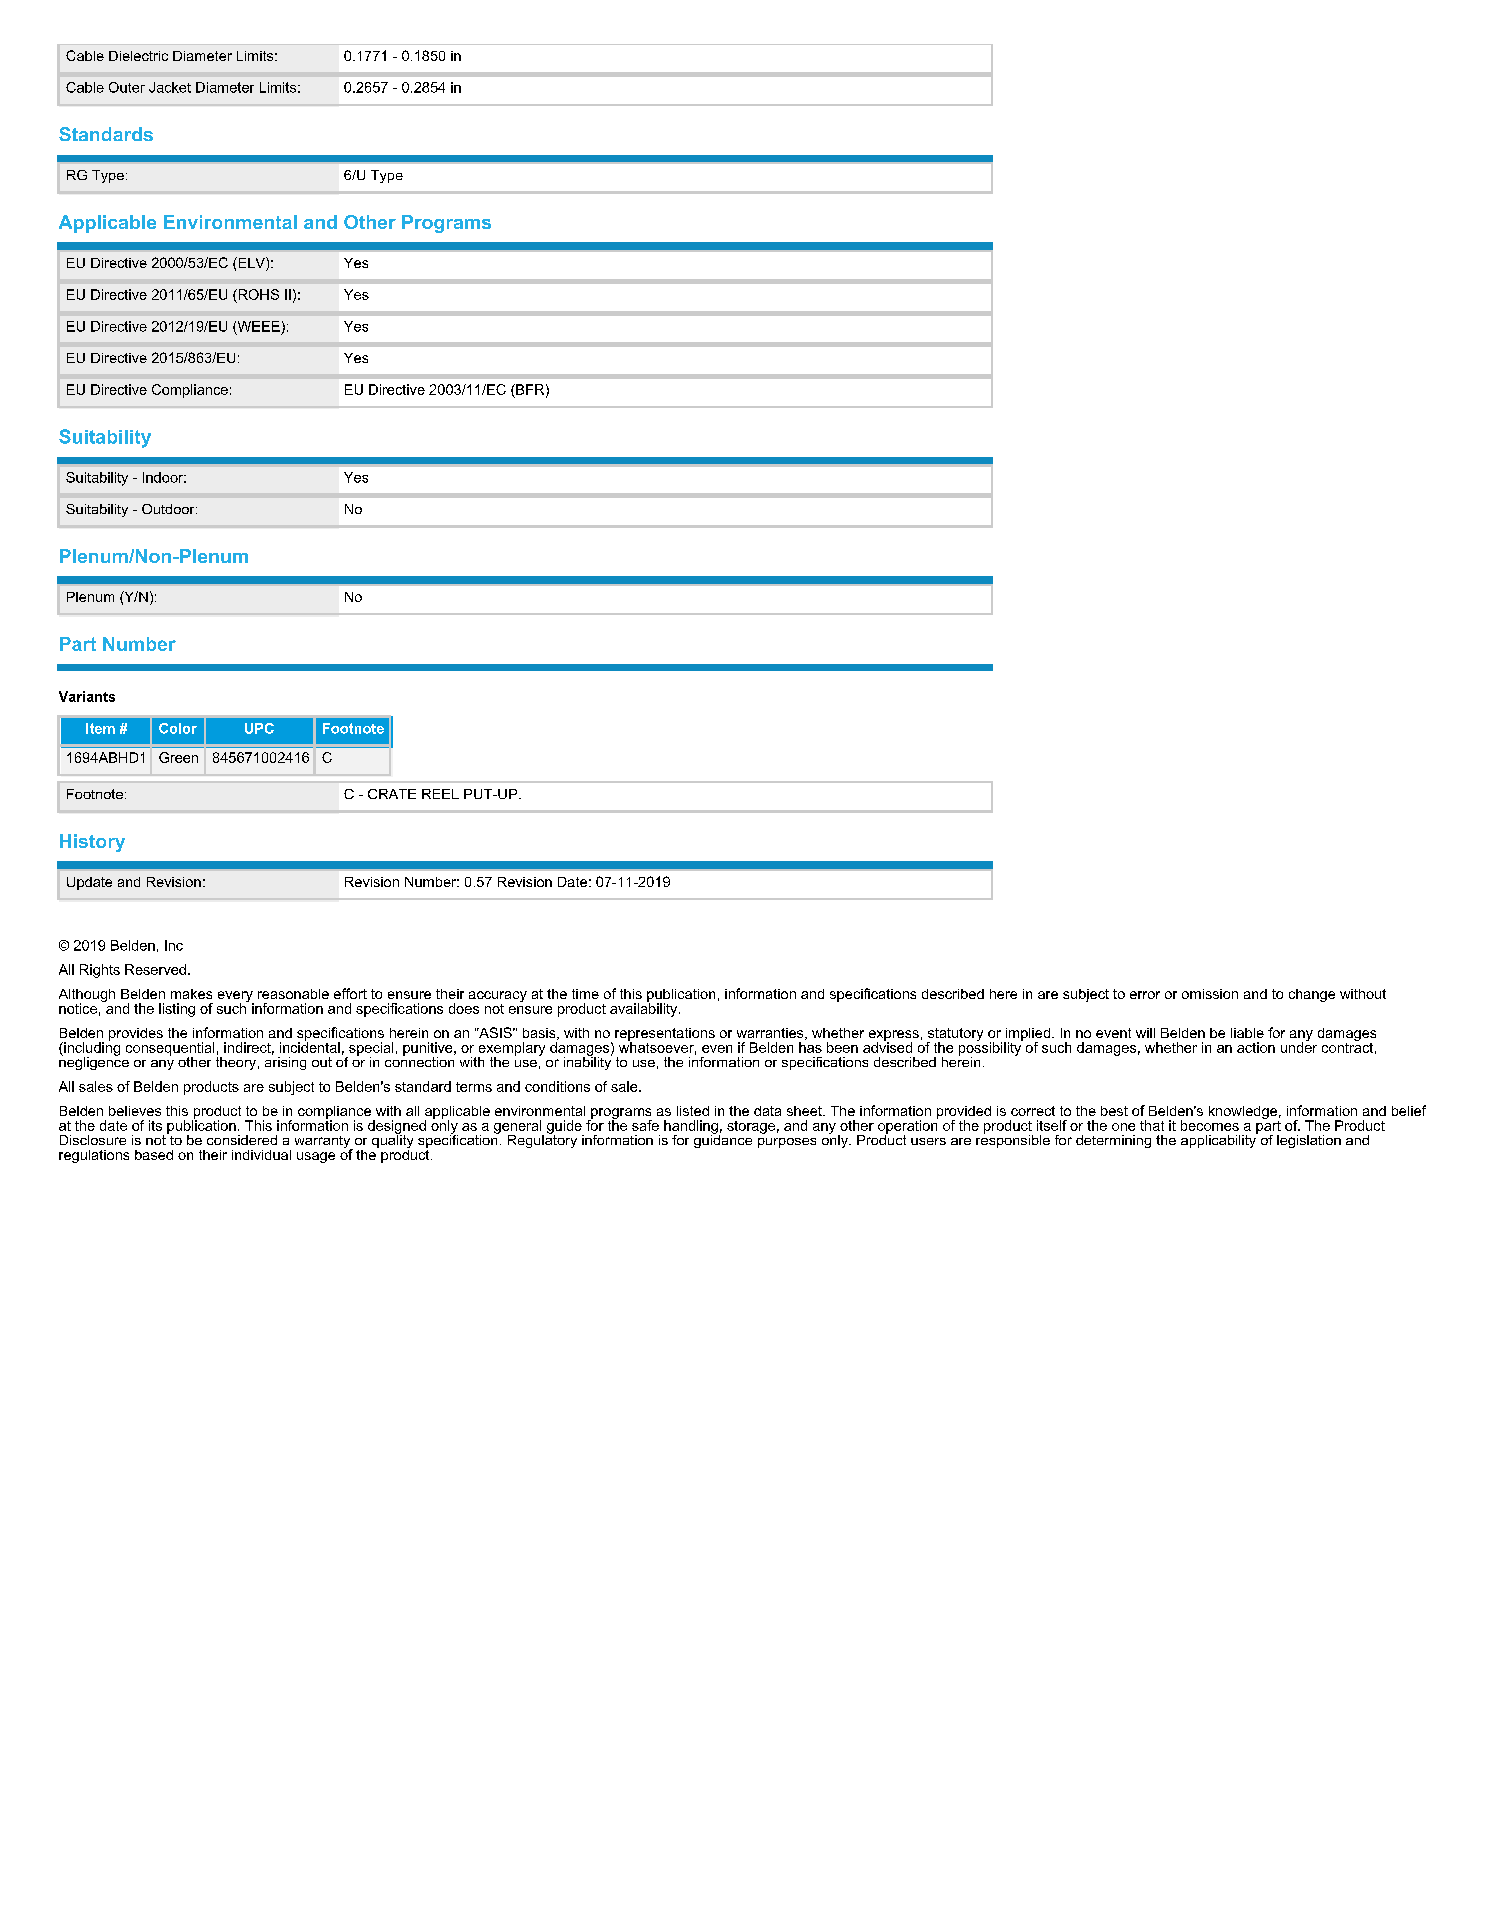 This page has height=1930, width=1492. Describe the element at coordinates (257, 294) in the page. I see `ROHS` at that location.
